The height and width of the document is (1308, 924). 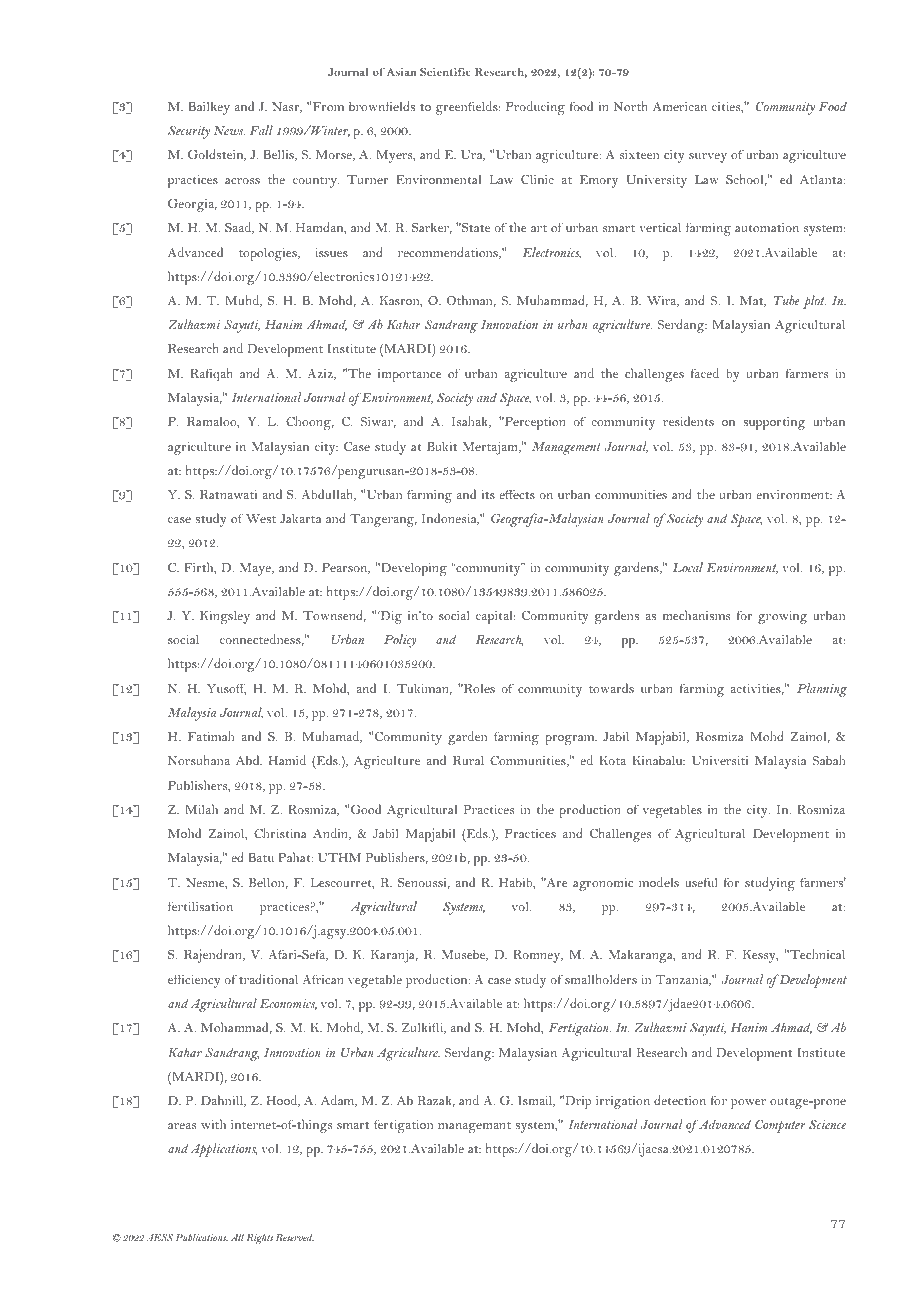 What do you see at coordinates (535, 108) in the document?
I see `Producing` at bounding box center [535, 108].
